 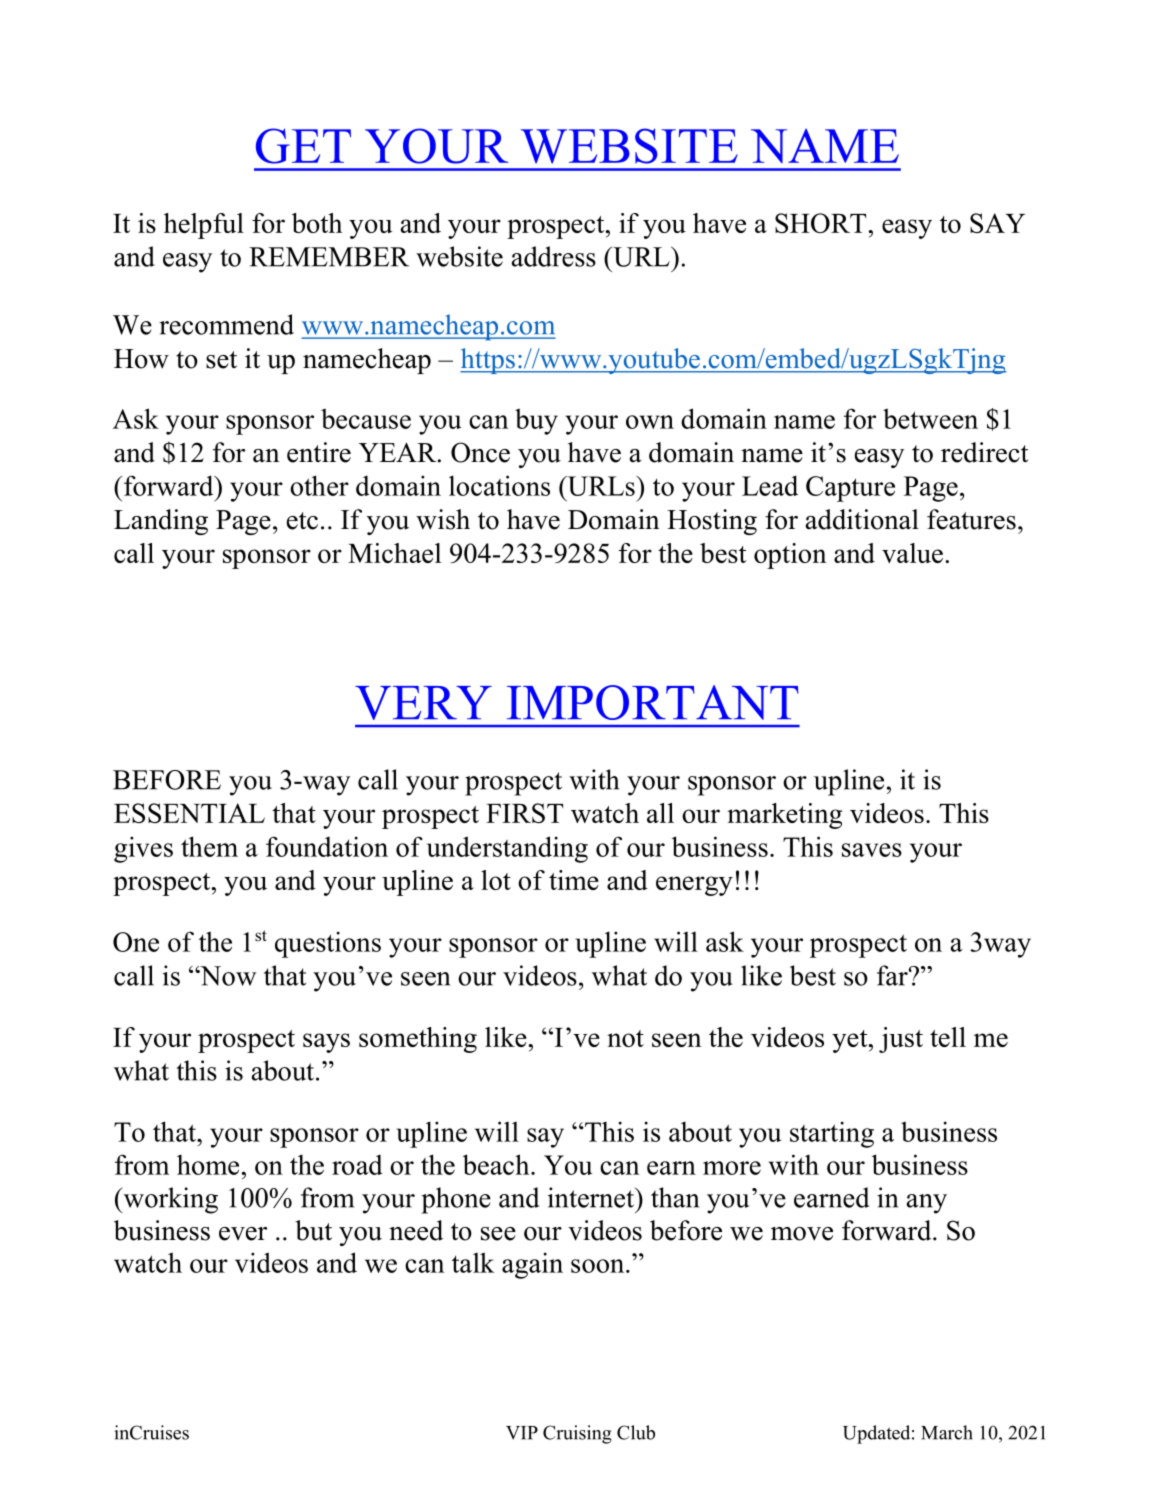 What do you see at coordinates (302, 521) in the screenshot?
I see `etc` at bounding box center [302, 521].
